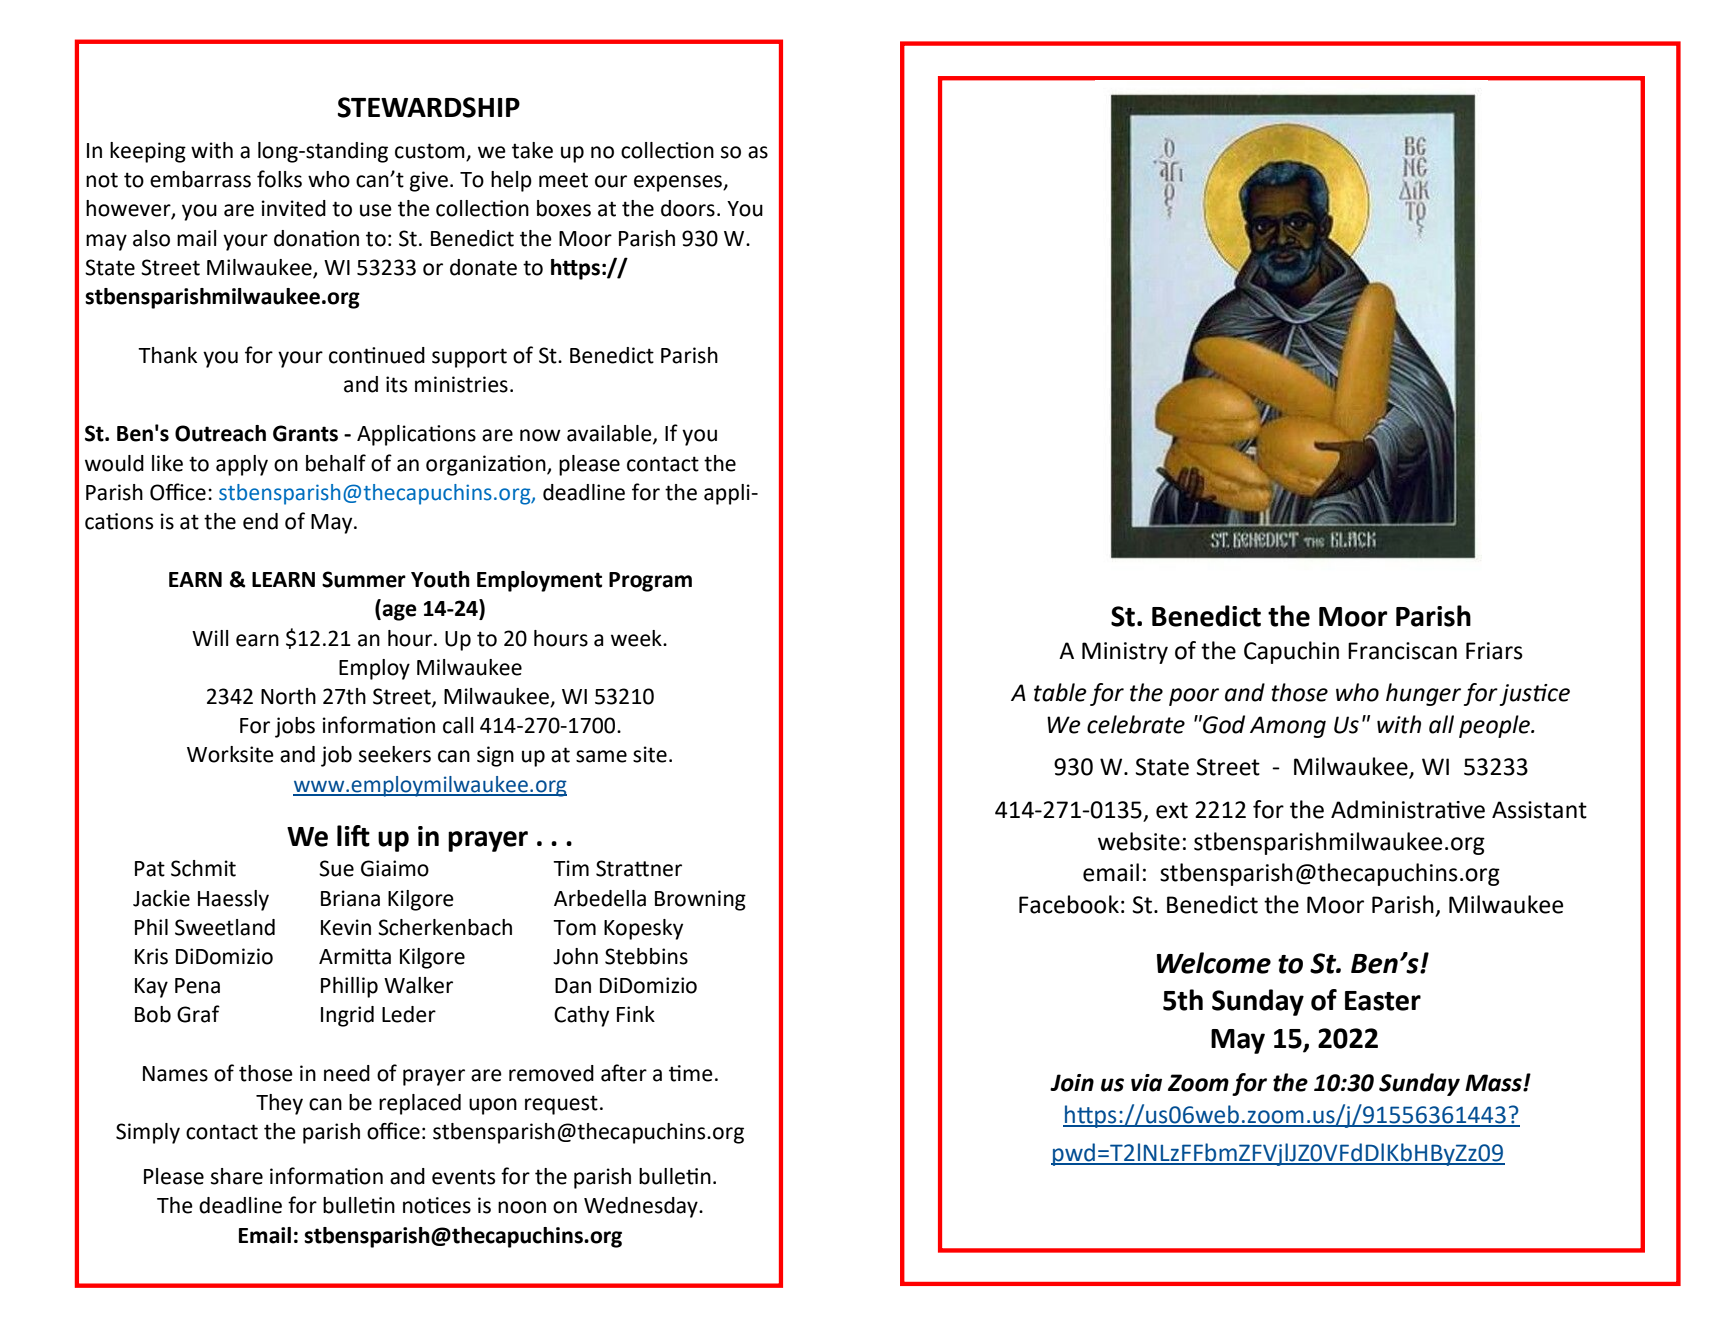 Image resolution: width=1721 pixels, height=1330 pixels. What do you see at coordinates (688, 208) in the image?
I see `doors` at bounding box center [688, 208].
